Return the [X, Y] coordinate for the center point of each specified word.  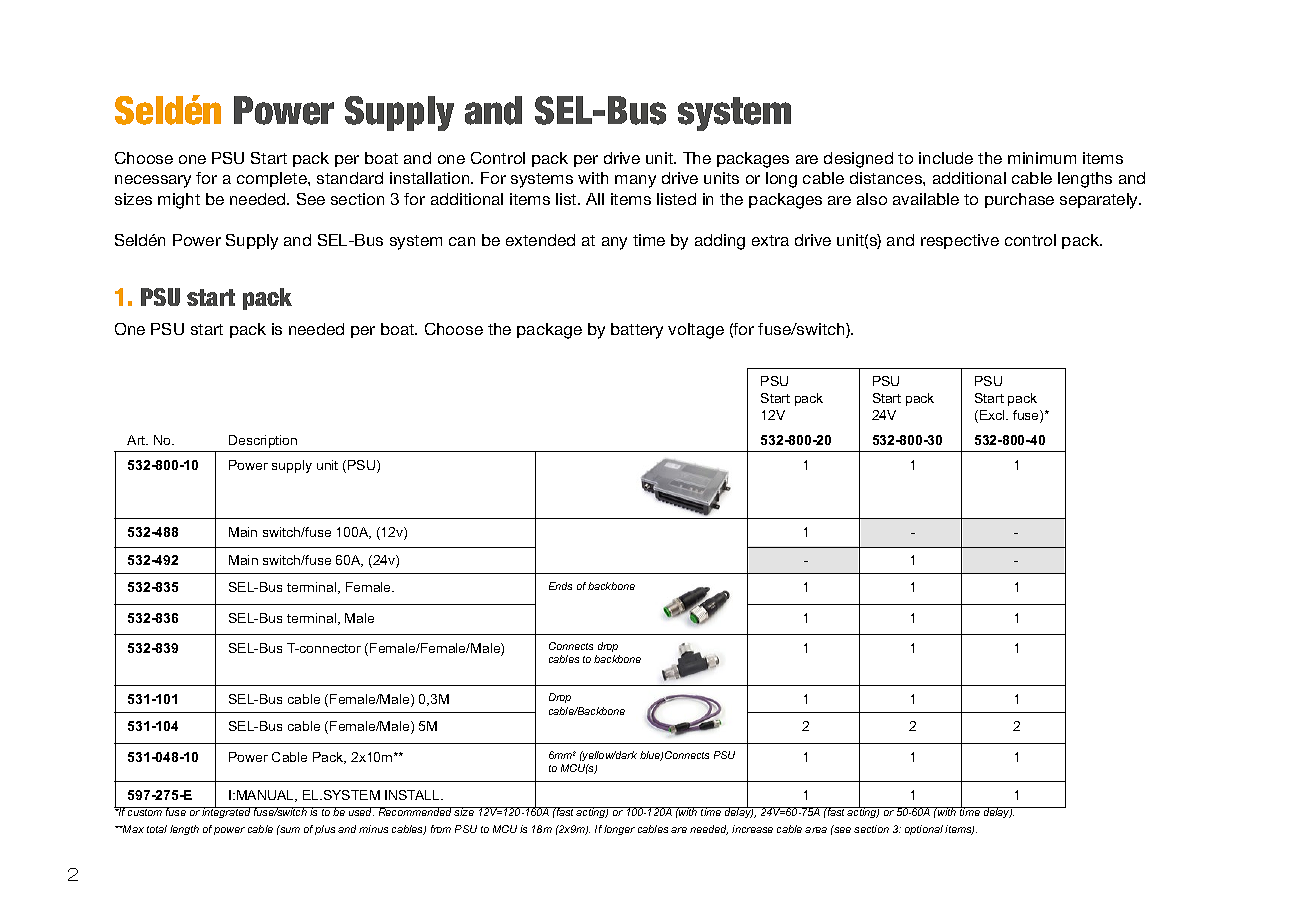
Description [263, 441]
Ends [560, 586]
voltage [696, 331]
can [462, 241]
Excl [993, 415]
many [635, 181]
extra [770, 240]
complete [273, 179]
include [946, 158]
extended [540, 240]
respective [960, 241]
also [872, 199]
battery [637, 331]
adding [720, 242]
